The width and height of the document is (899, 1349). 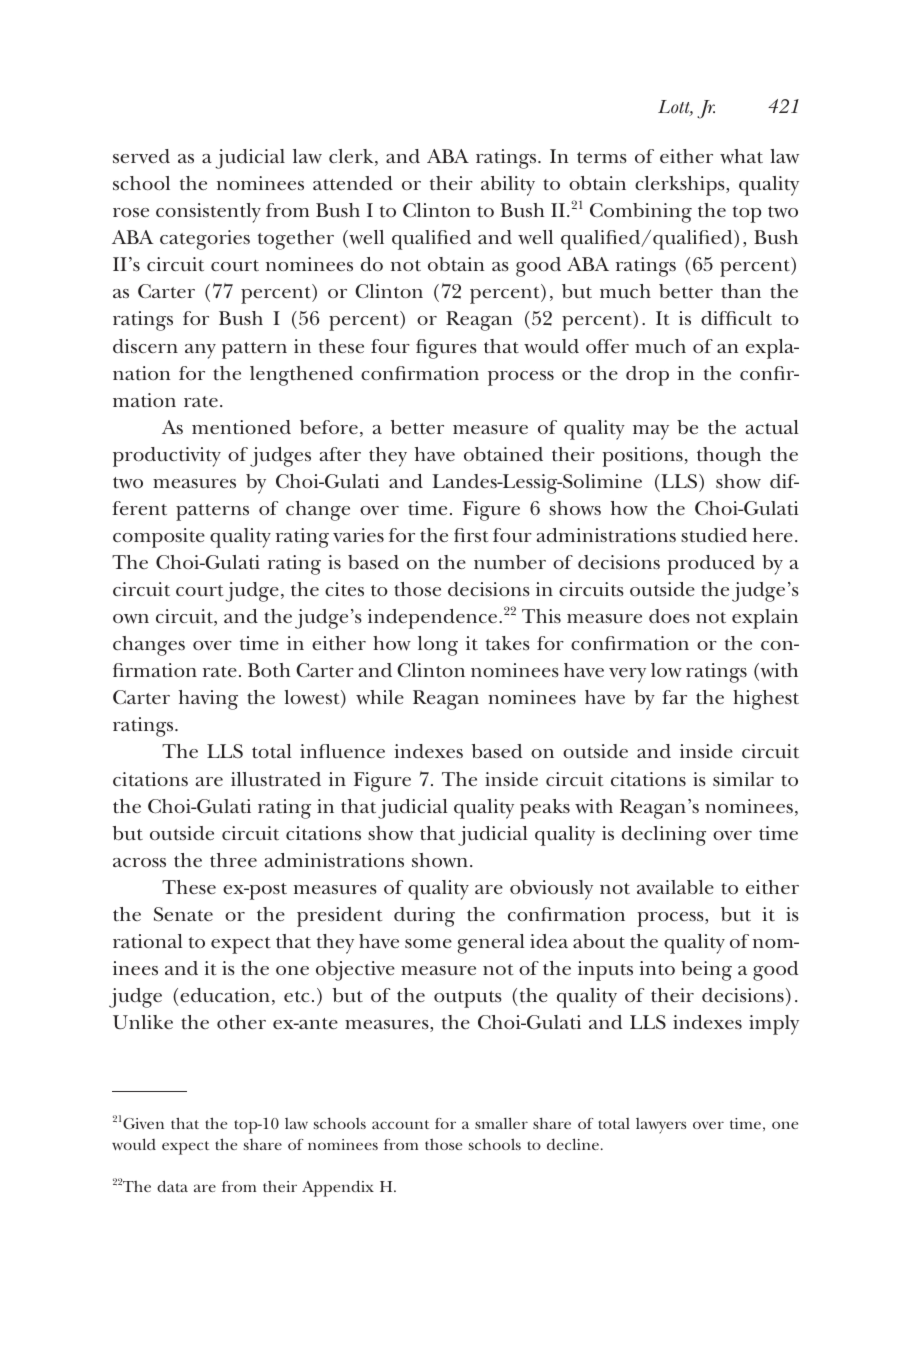 I want to click on lawyers, so click(x=661, y=1126).
